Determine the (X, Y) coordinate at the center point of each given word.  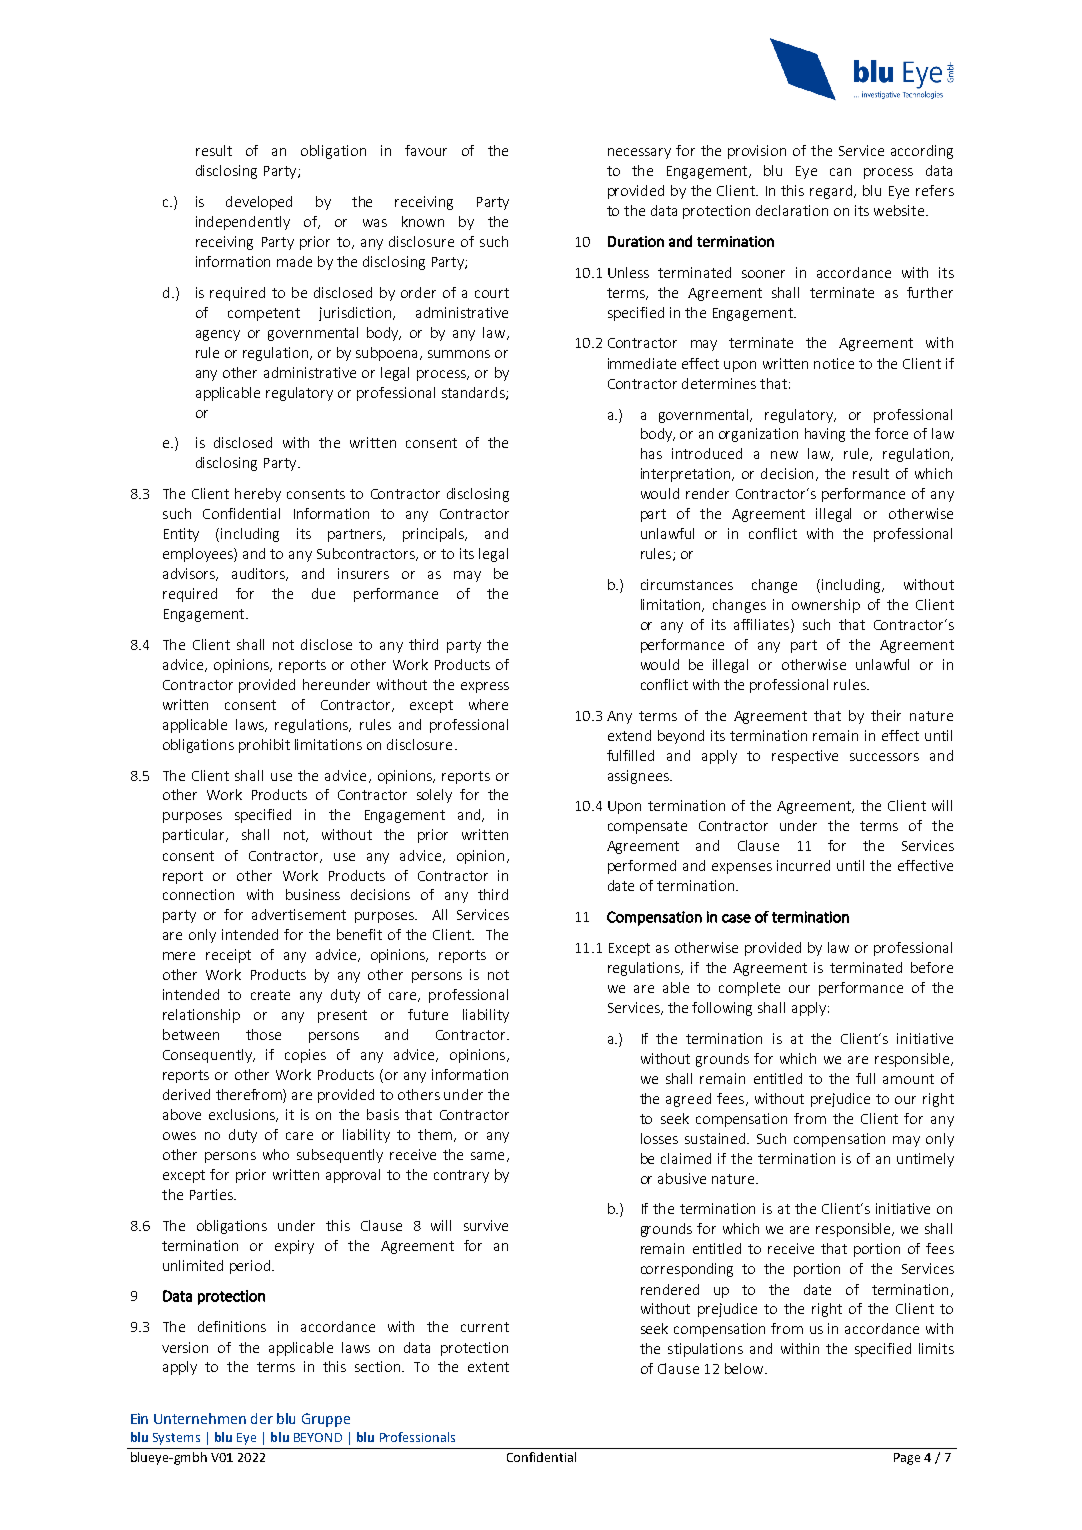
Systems (176, 1439)
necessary (639, 153)
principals (435, 535)
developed (259, 203)
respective (805, 757)
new (784, 455)
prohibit (264, 746)
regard (831, 192)
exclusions (243, 1115)
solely (434, 796)
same (487, 1156)
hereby (258, 495)
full (865, 1078)
